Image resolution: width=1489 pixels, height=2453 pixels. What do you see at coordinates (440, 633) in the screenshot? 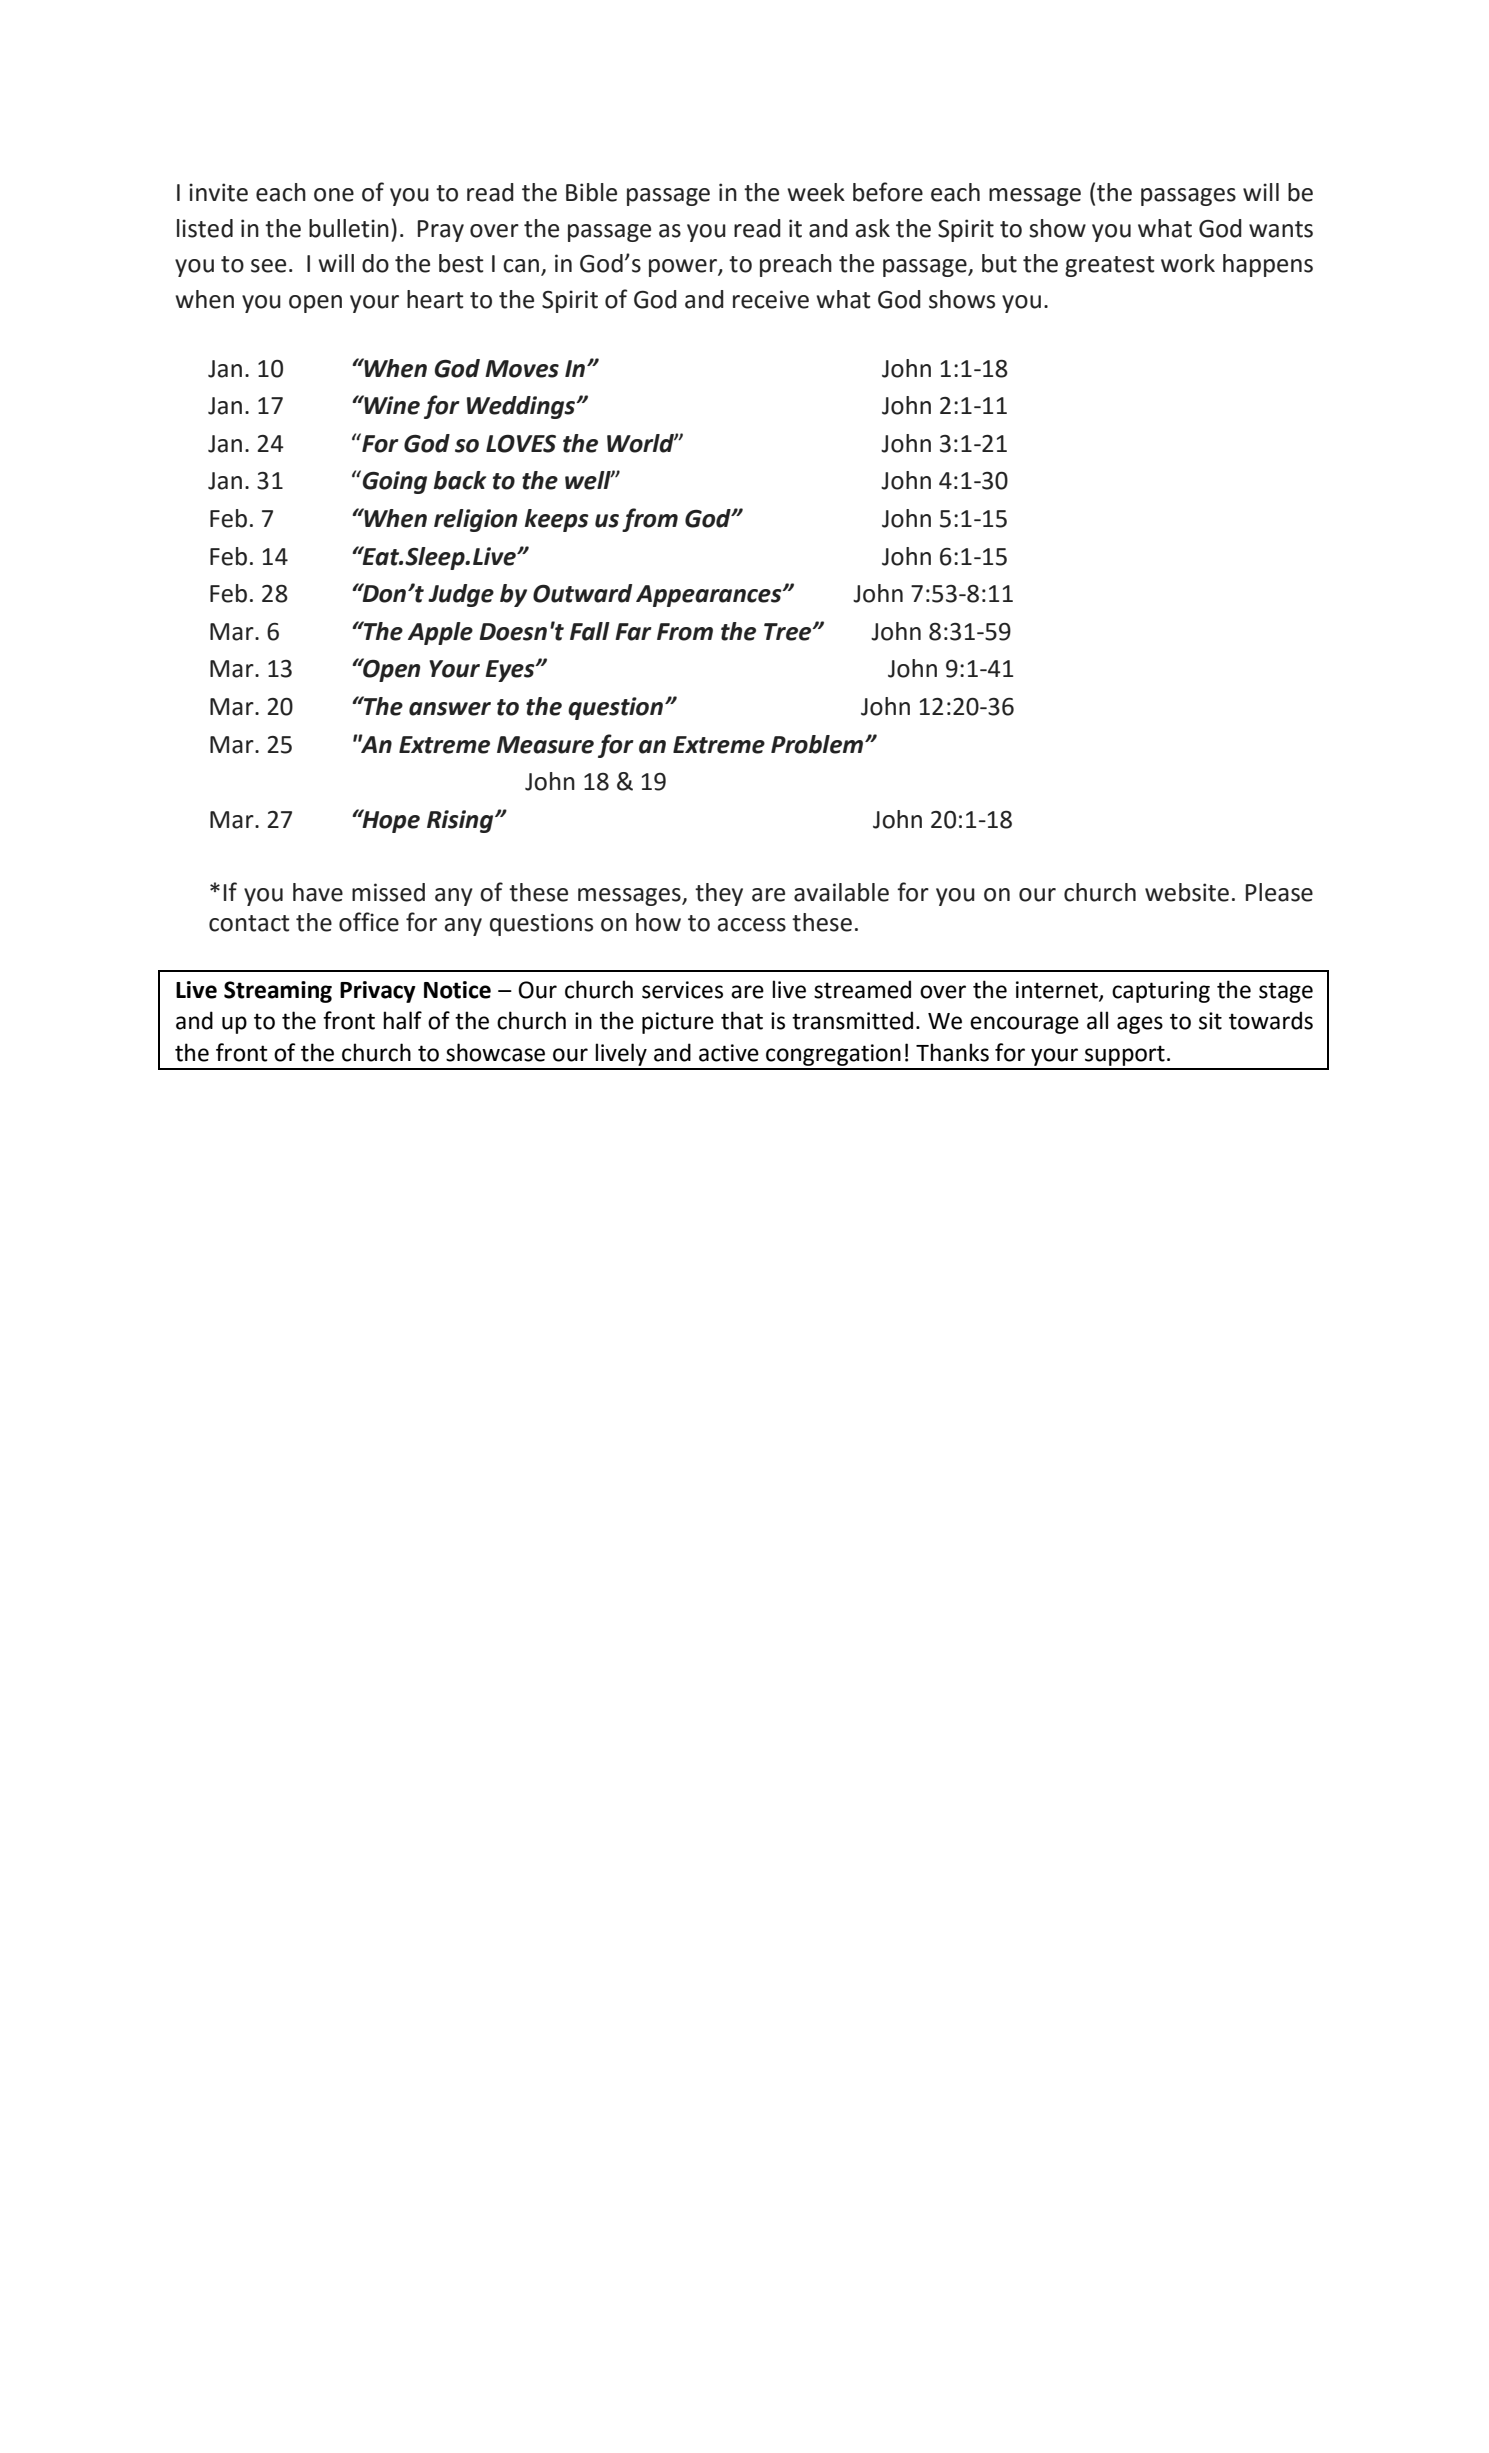
I see `Apple` at bounding box center [440, 633].
